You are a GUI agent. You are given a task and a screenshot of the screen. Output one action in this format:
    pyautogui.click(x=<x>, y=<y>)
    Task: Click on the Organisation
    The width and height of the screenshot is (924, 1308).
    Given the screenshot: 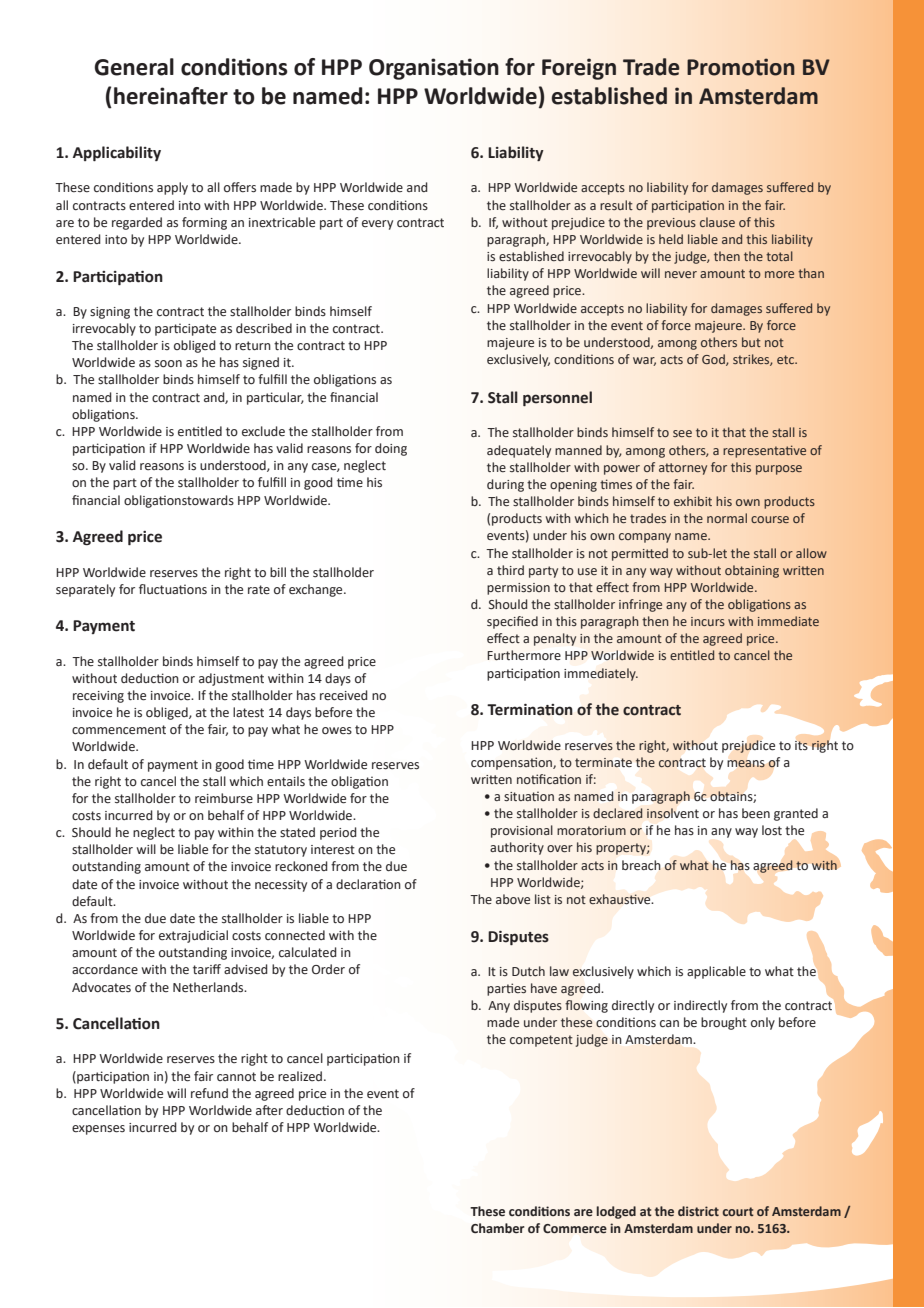 What is the action you would take?
    pyautogui.click(x=434, y=69)
